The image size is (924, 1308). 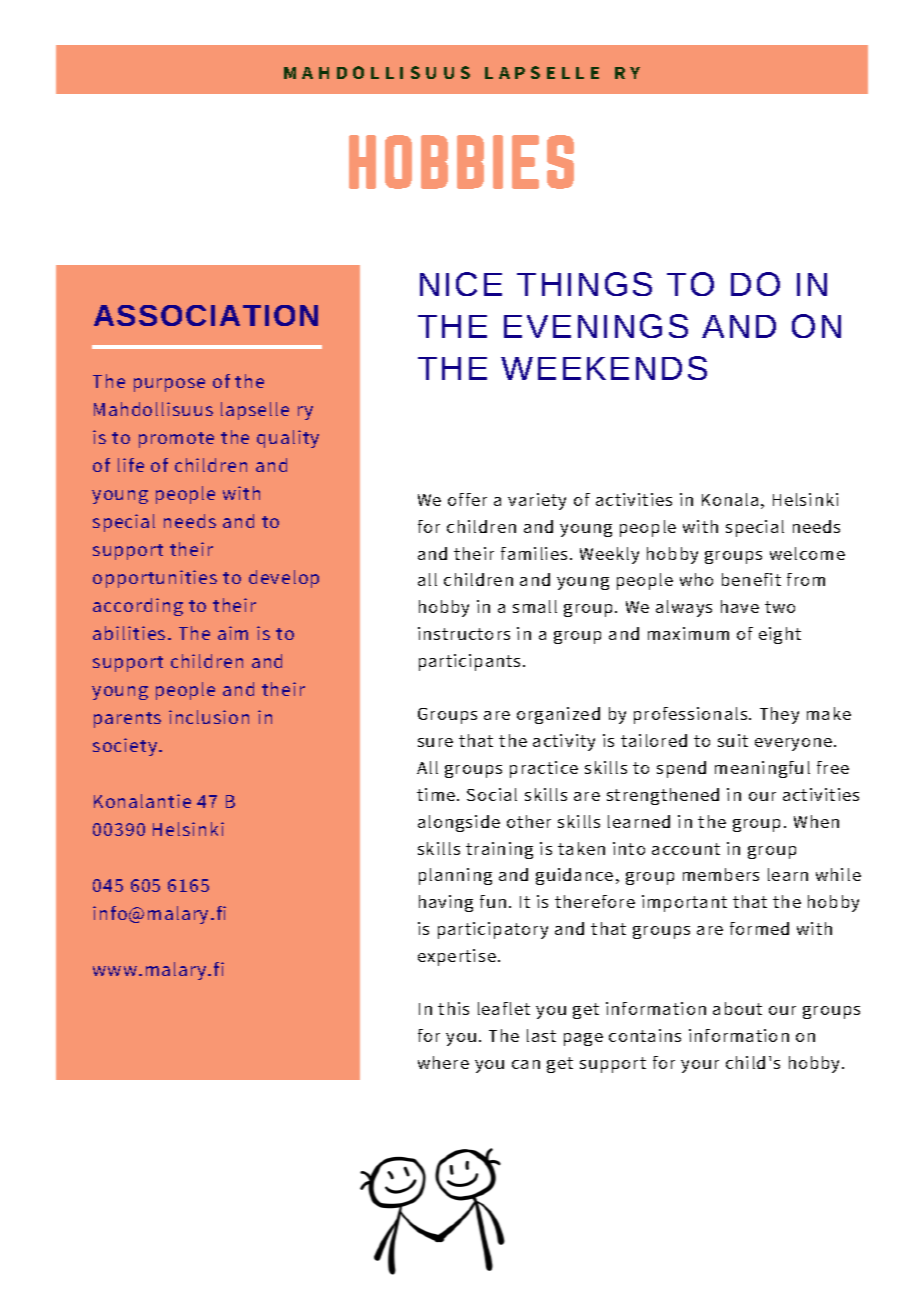 What do you see at coordinates (807, 553) in the screenshot?
I see `welcome` at bounding box center [807, 553].
